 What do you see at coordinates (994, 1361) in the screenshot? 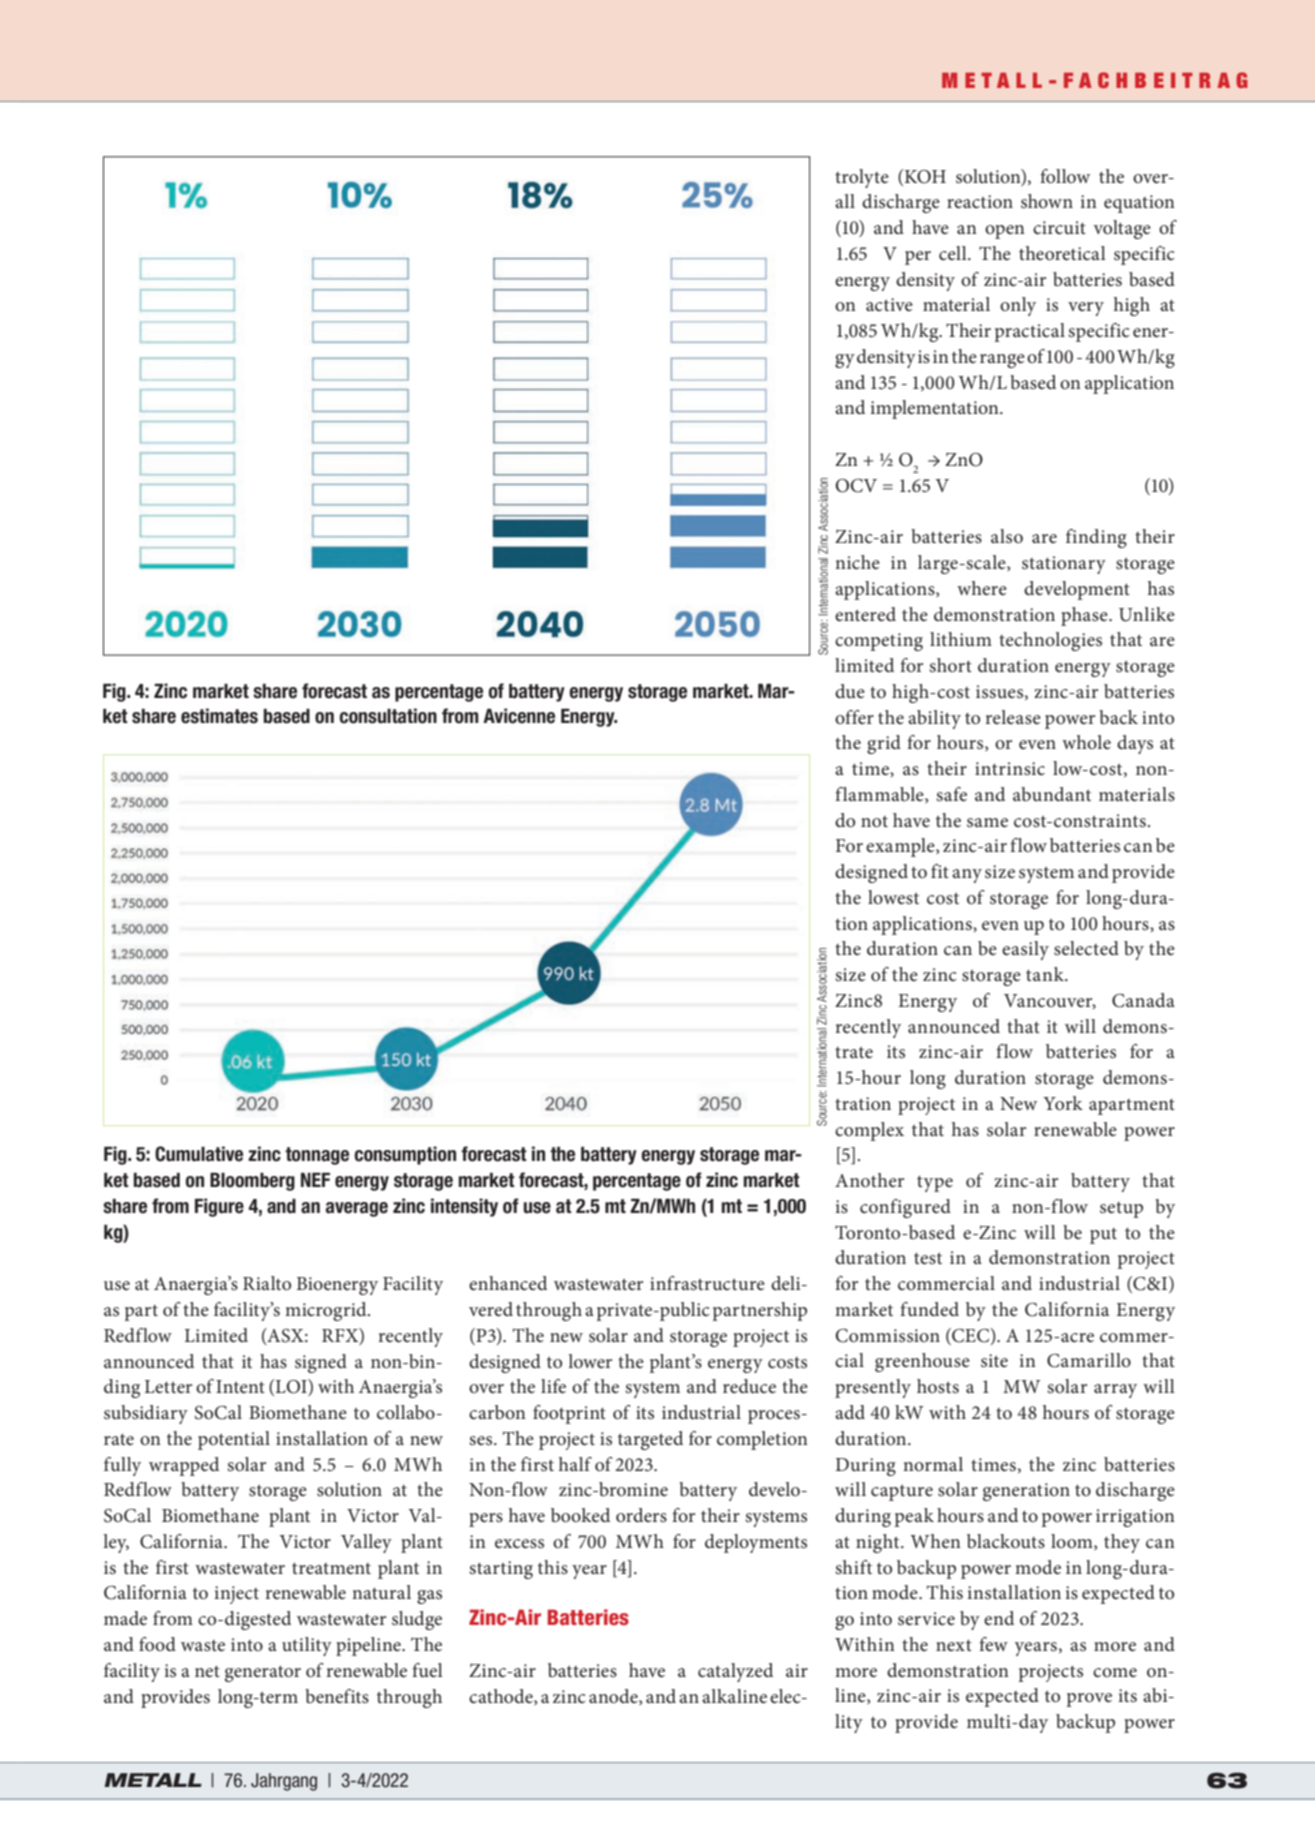
I see `site` at bounding box center [994, 1361].
